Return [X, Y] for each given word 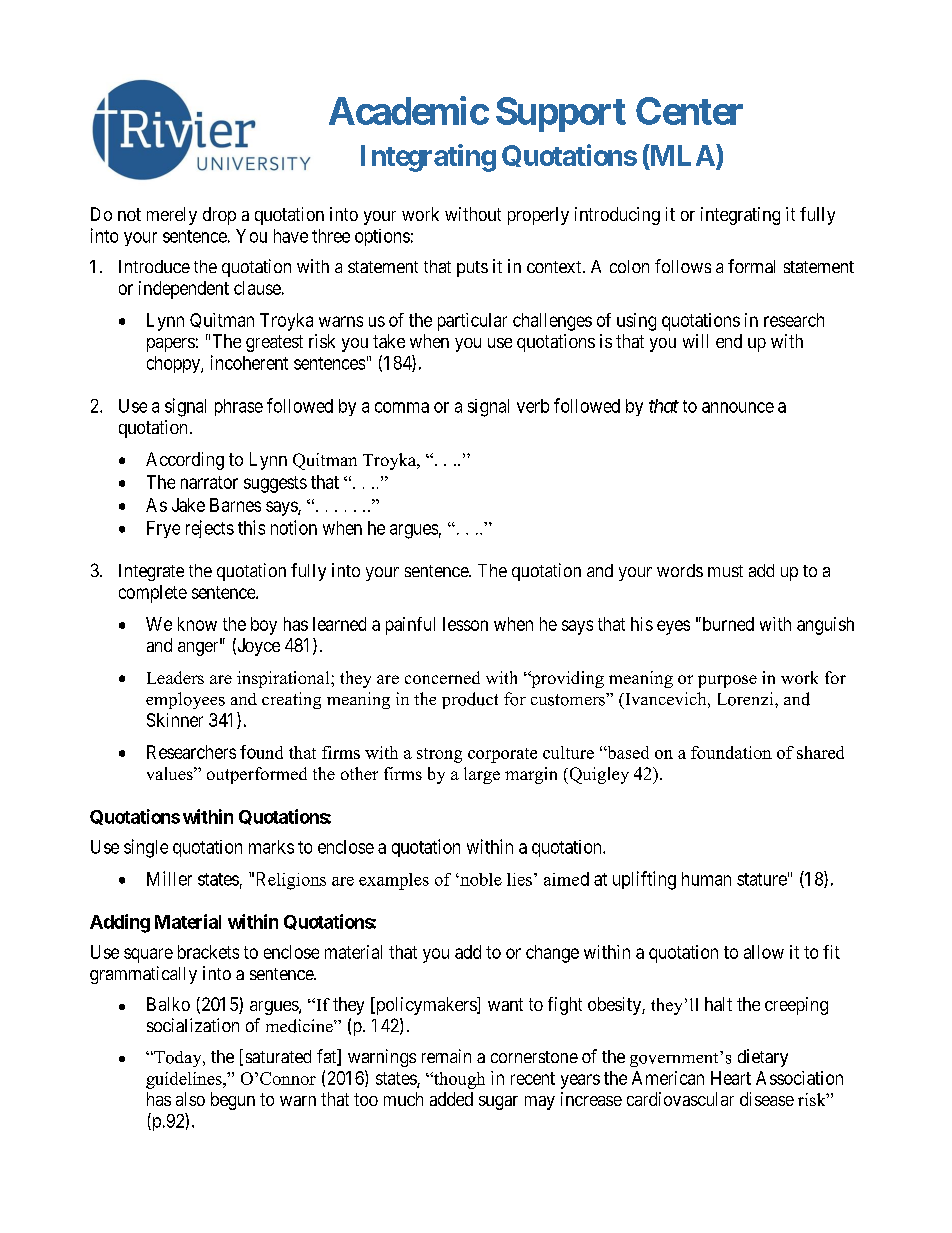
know [197, 624]
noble [480, 879]
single [146, 848]
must [725, 571]
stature [762, 879]
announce [738, 407]
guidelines [185, 1080]
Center [689, 111]
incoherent [249, 362]
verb [533, 406]
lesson [465, 624]
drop [219, 216]
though [458, 1080]
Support [561, 114]
